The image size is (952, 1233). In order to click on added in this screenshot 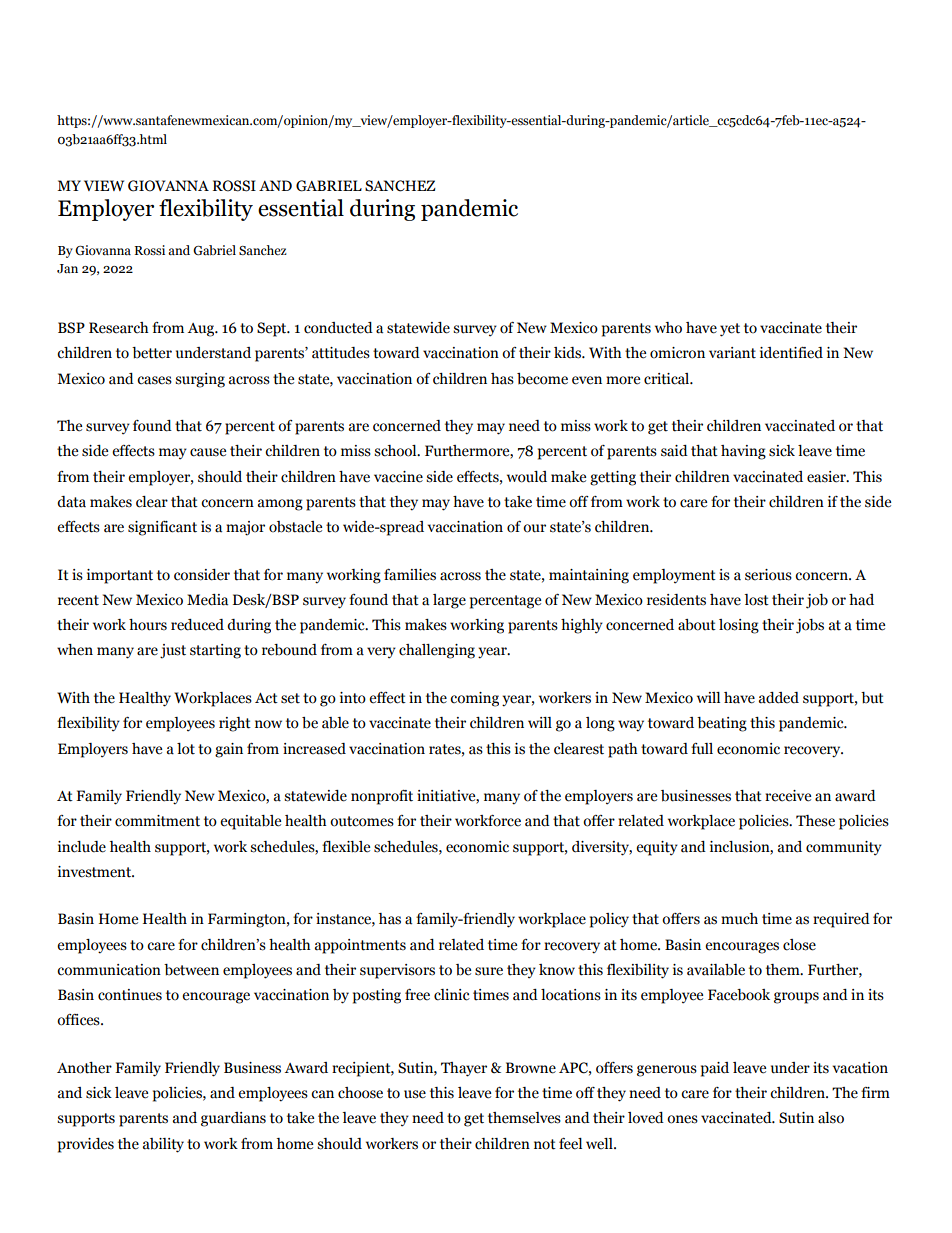, I will do `click(779, 698)`.
